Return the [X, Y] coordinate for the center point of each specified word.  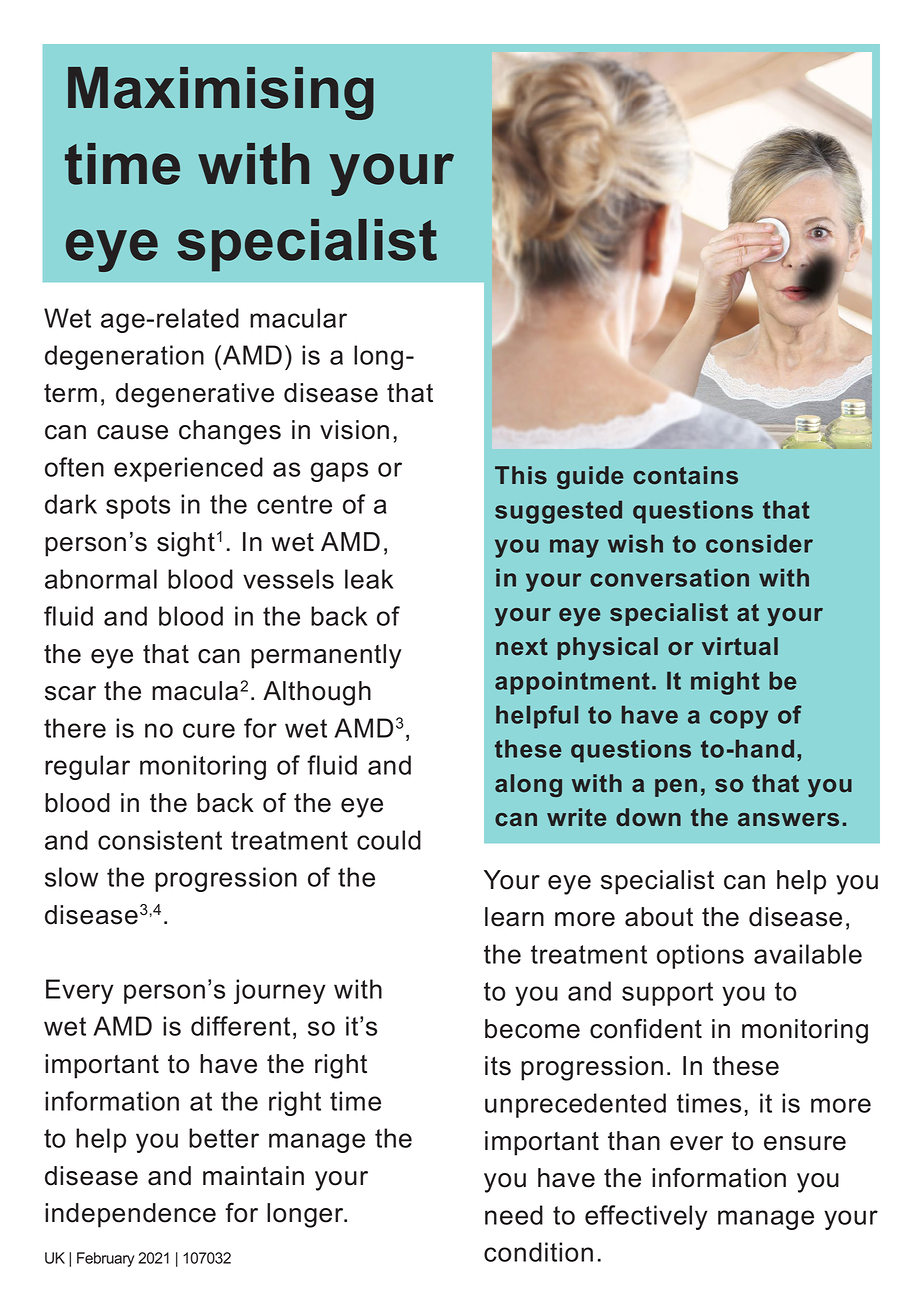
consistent [160, 840]
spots [138, 507]
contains [685, 475]
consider [759, 543]
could [389, 840]
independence [130, 1215]
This [521, 475]
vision [354, 430]
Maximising [221, 93]
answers [788, 820]
